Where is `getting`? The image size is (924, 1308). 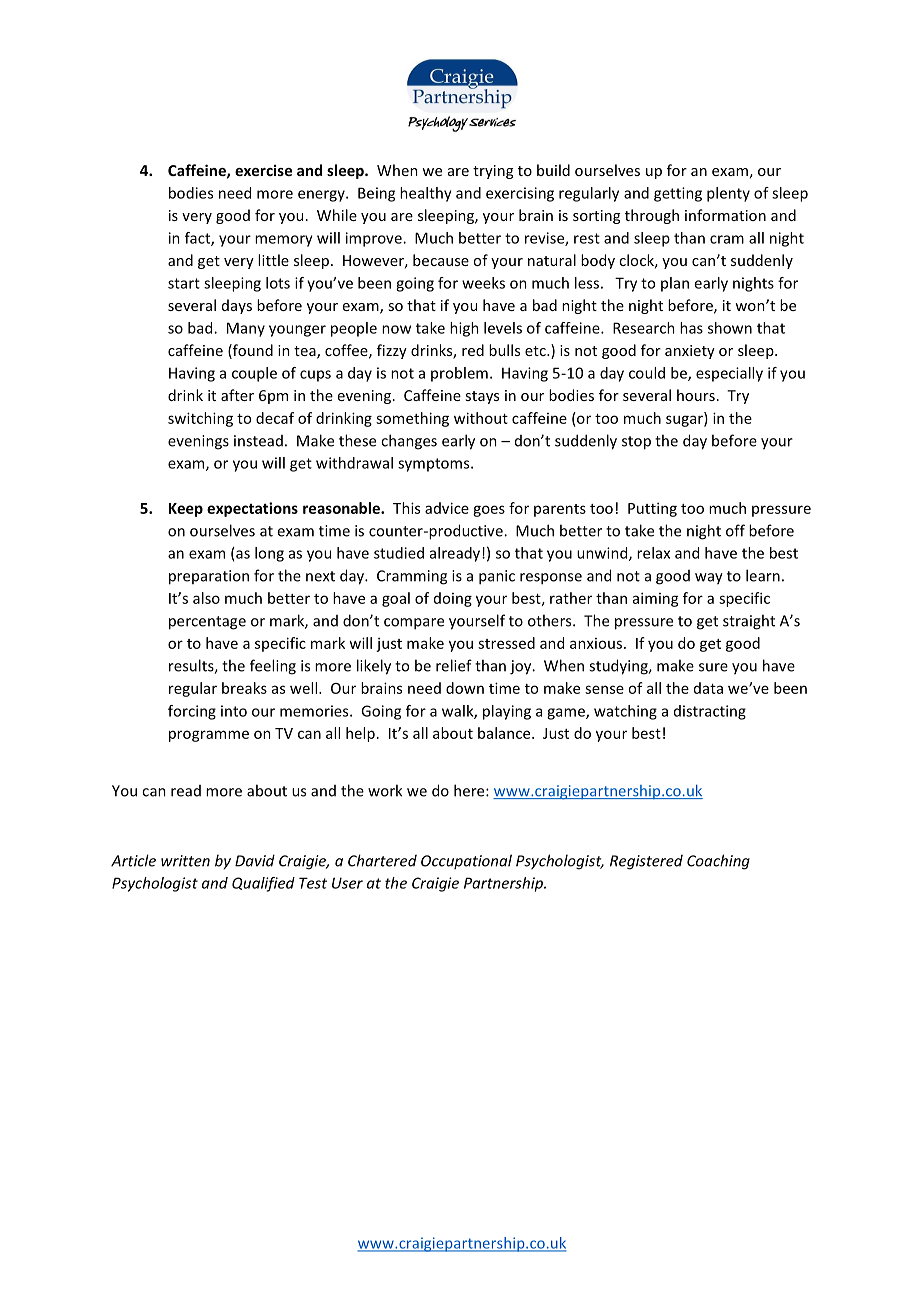
getting is located at coordinates (678, 194).
